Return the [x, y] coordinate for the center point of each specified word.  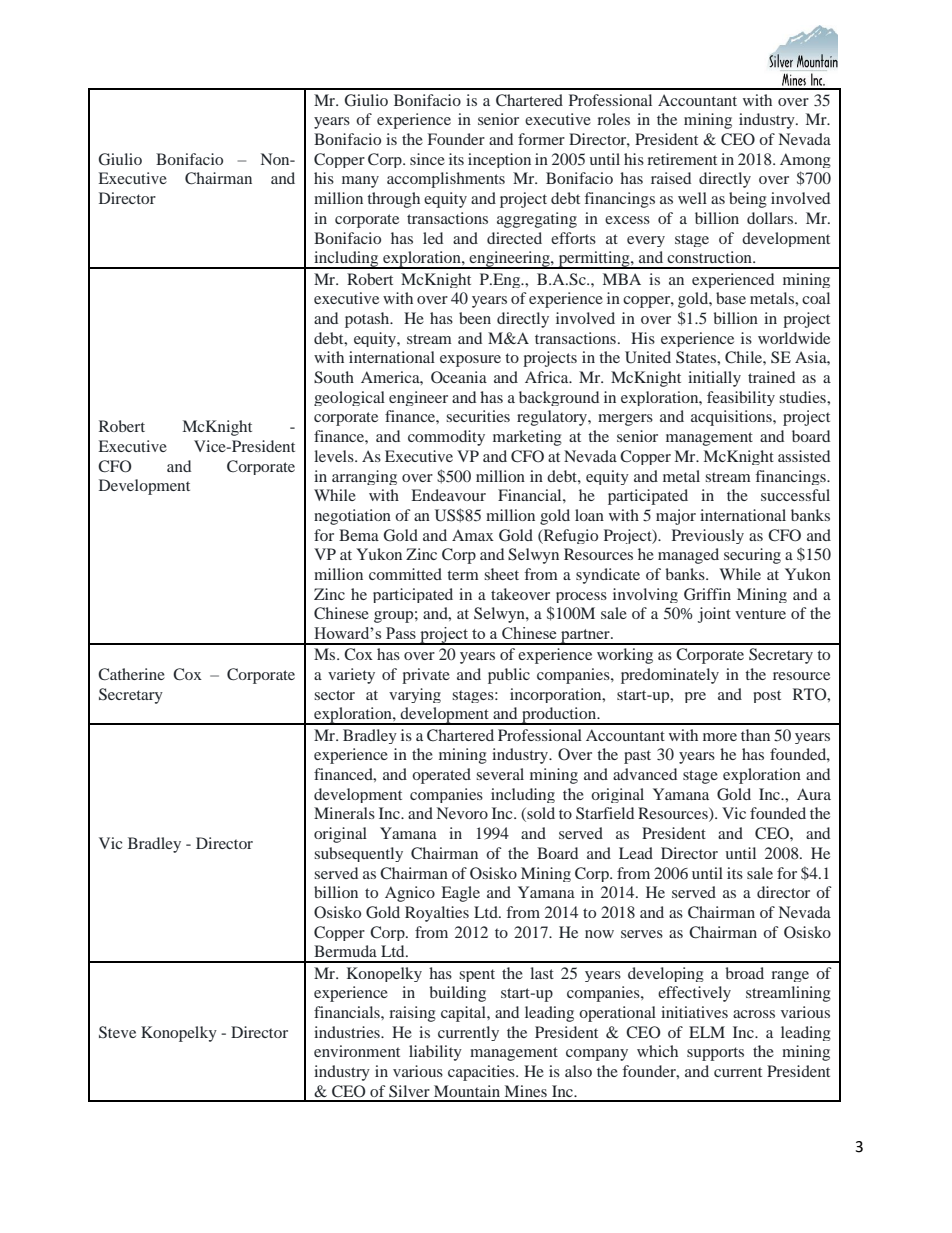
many [360, 182]
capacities [482, 1073]
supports [715, 1054]
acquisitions [732, 418]
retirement [682, 159]
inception [499, 160]
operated [441, 776]
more [720, 737]
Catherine [131, 674]
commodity [446, 438]
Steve [117, 1032]
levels [335, 456]
